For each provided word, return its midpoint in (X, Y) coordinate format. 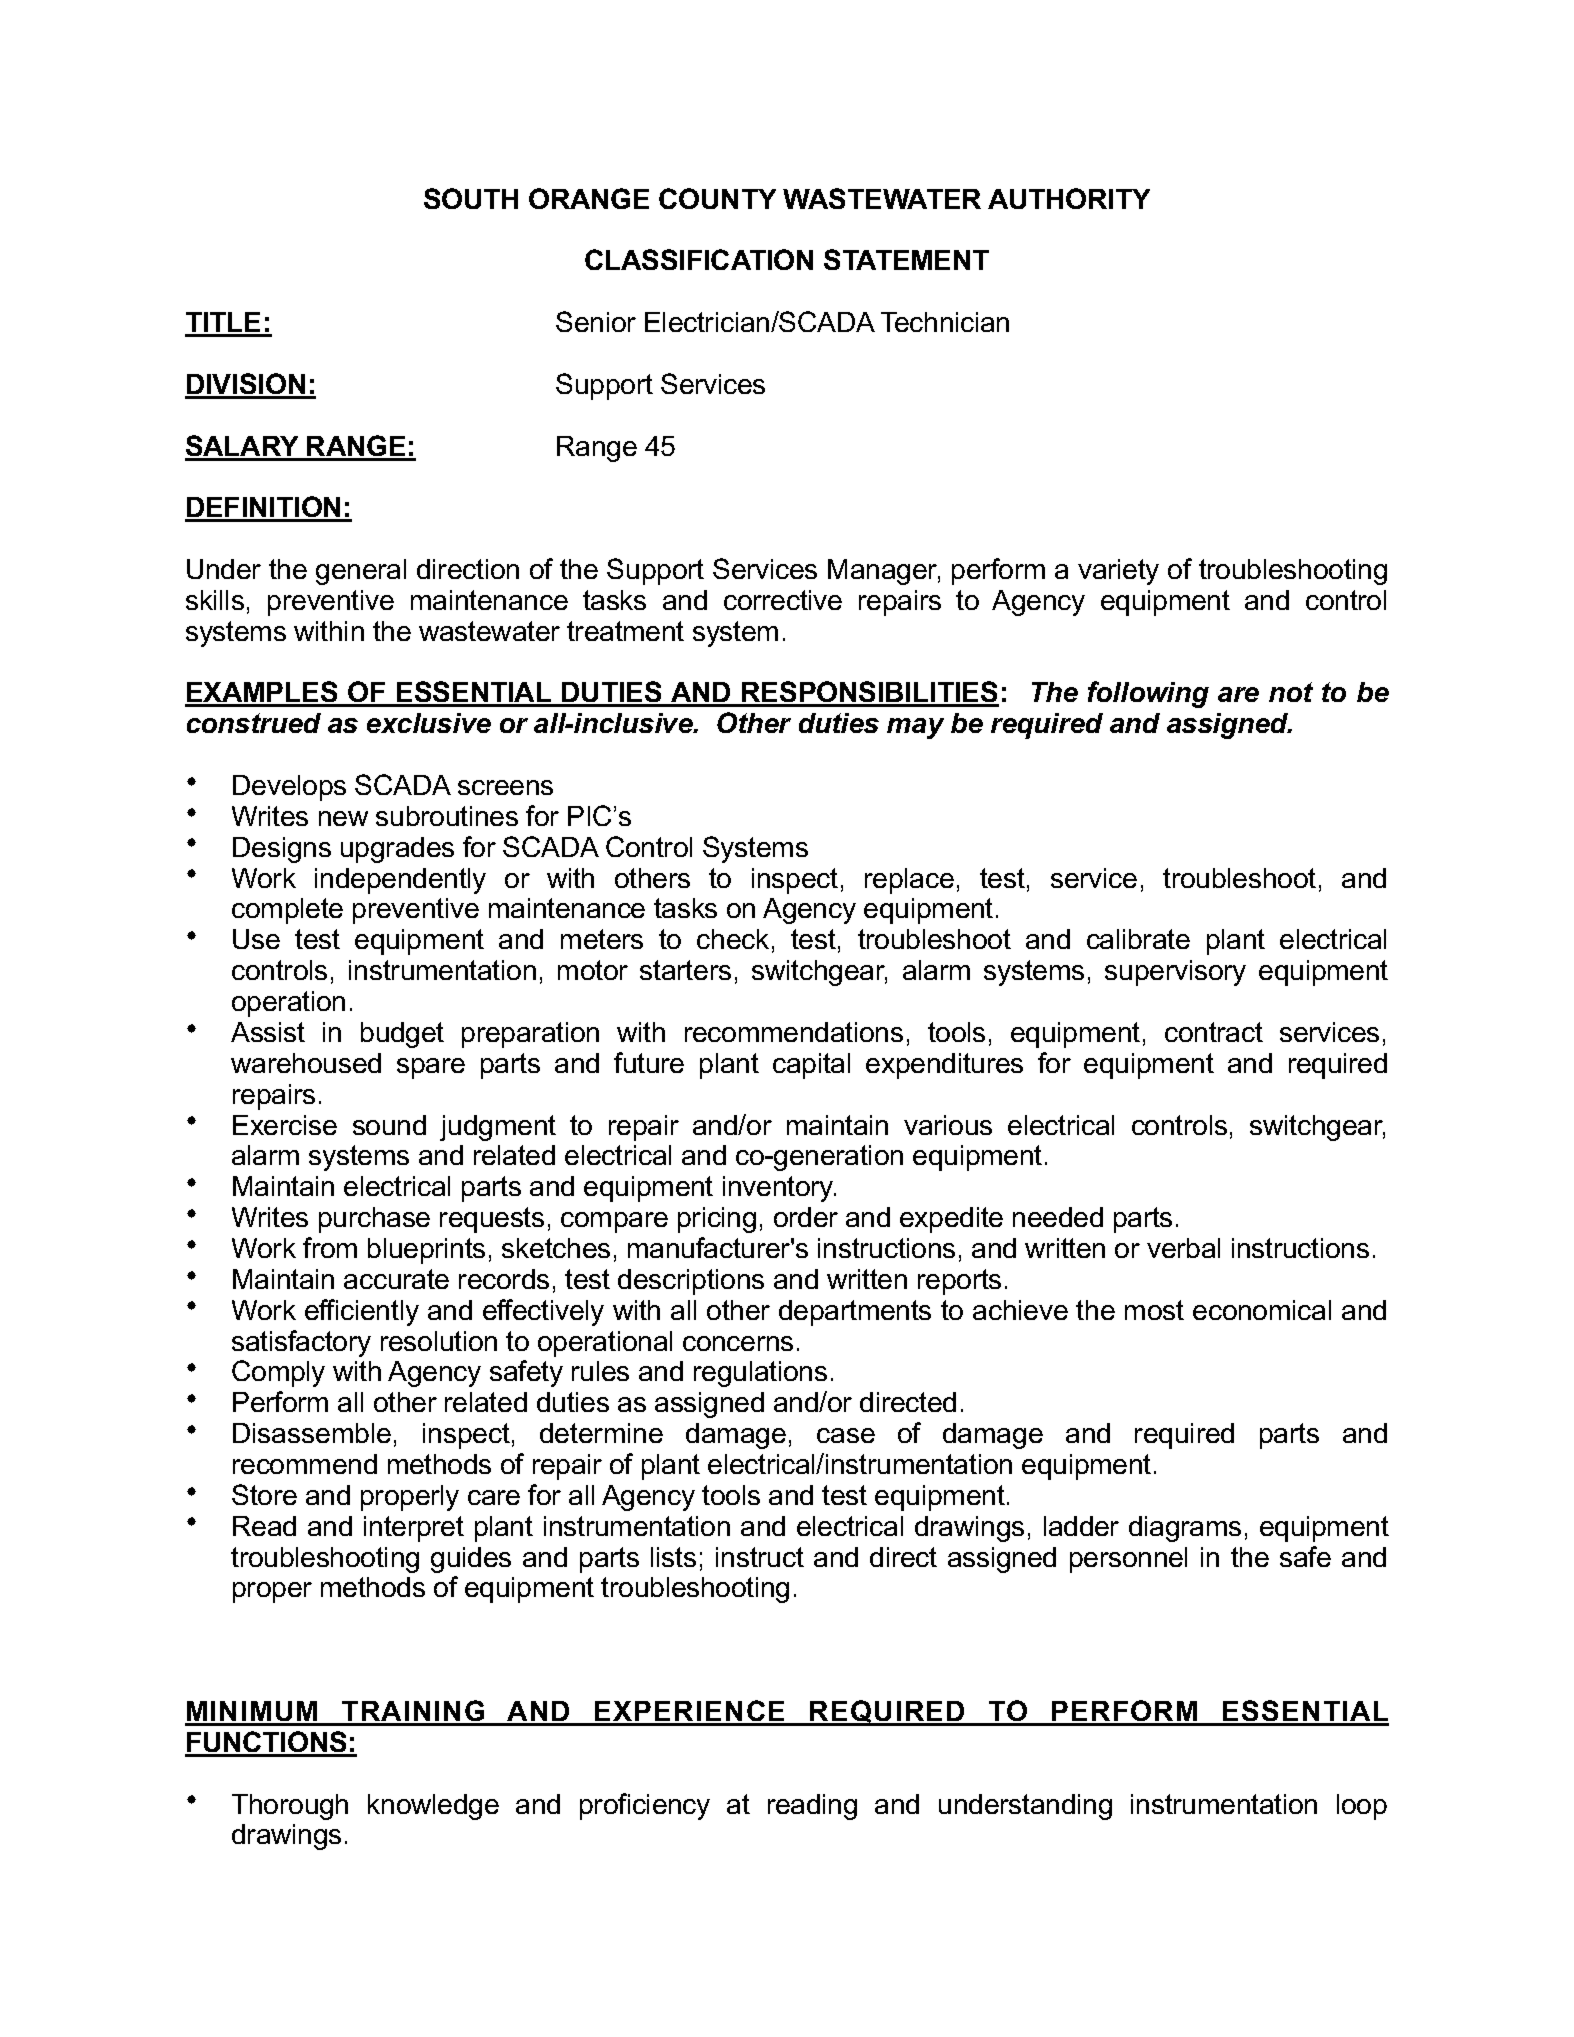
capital (811, 1066)
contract (1214, 1032)
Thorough (290, 1807)
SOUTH (471, 198)
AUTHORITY (1069, 198)
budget (402, 1035)
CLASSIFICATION (699, 259)
